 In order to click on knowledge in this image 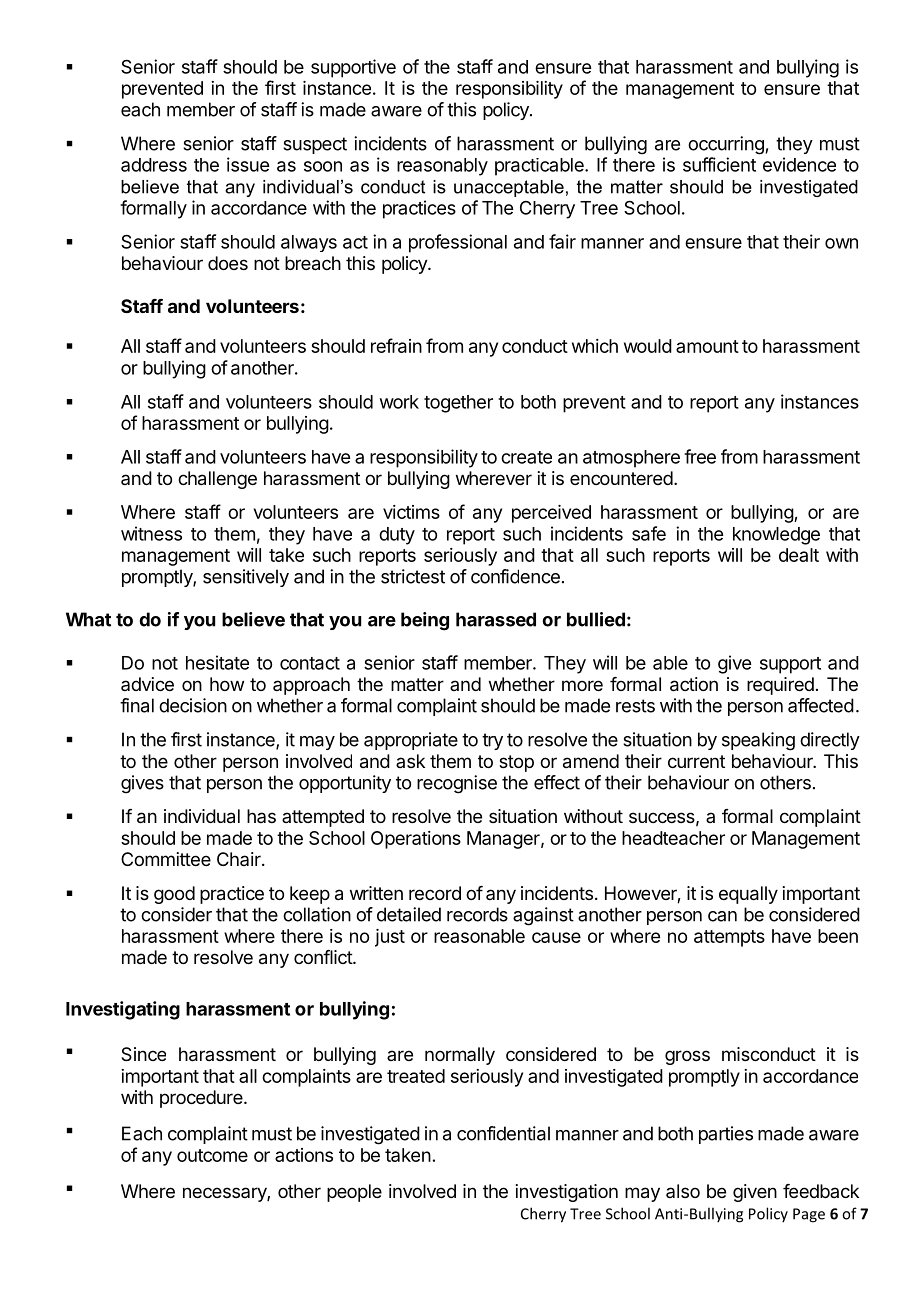, I will do `click(776, 536)`.
